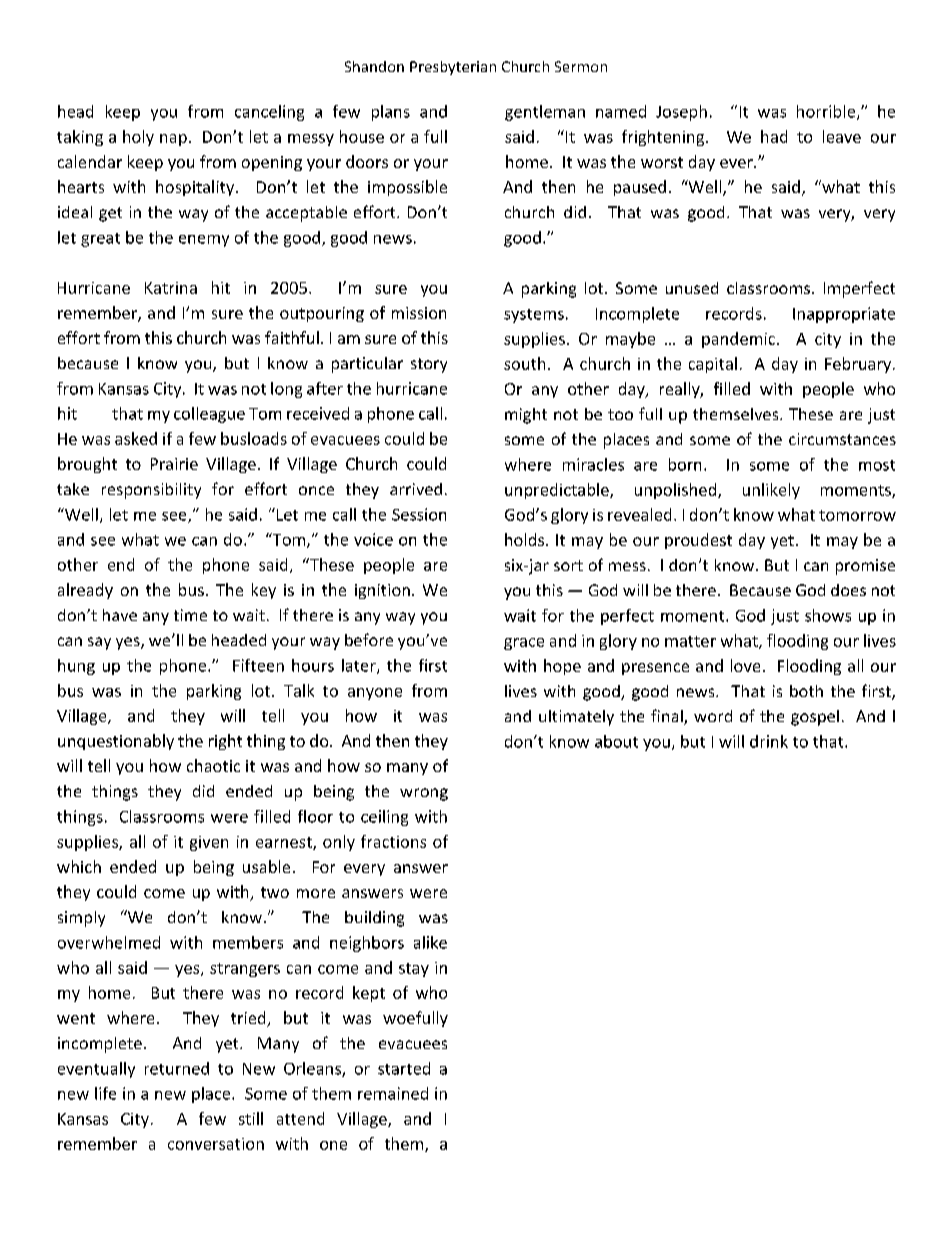  Describe the element at coordinates (393, 1093) in the document. I see `remained` at that location.
